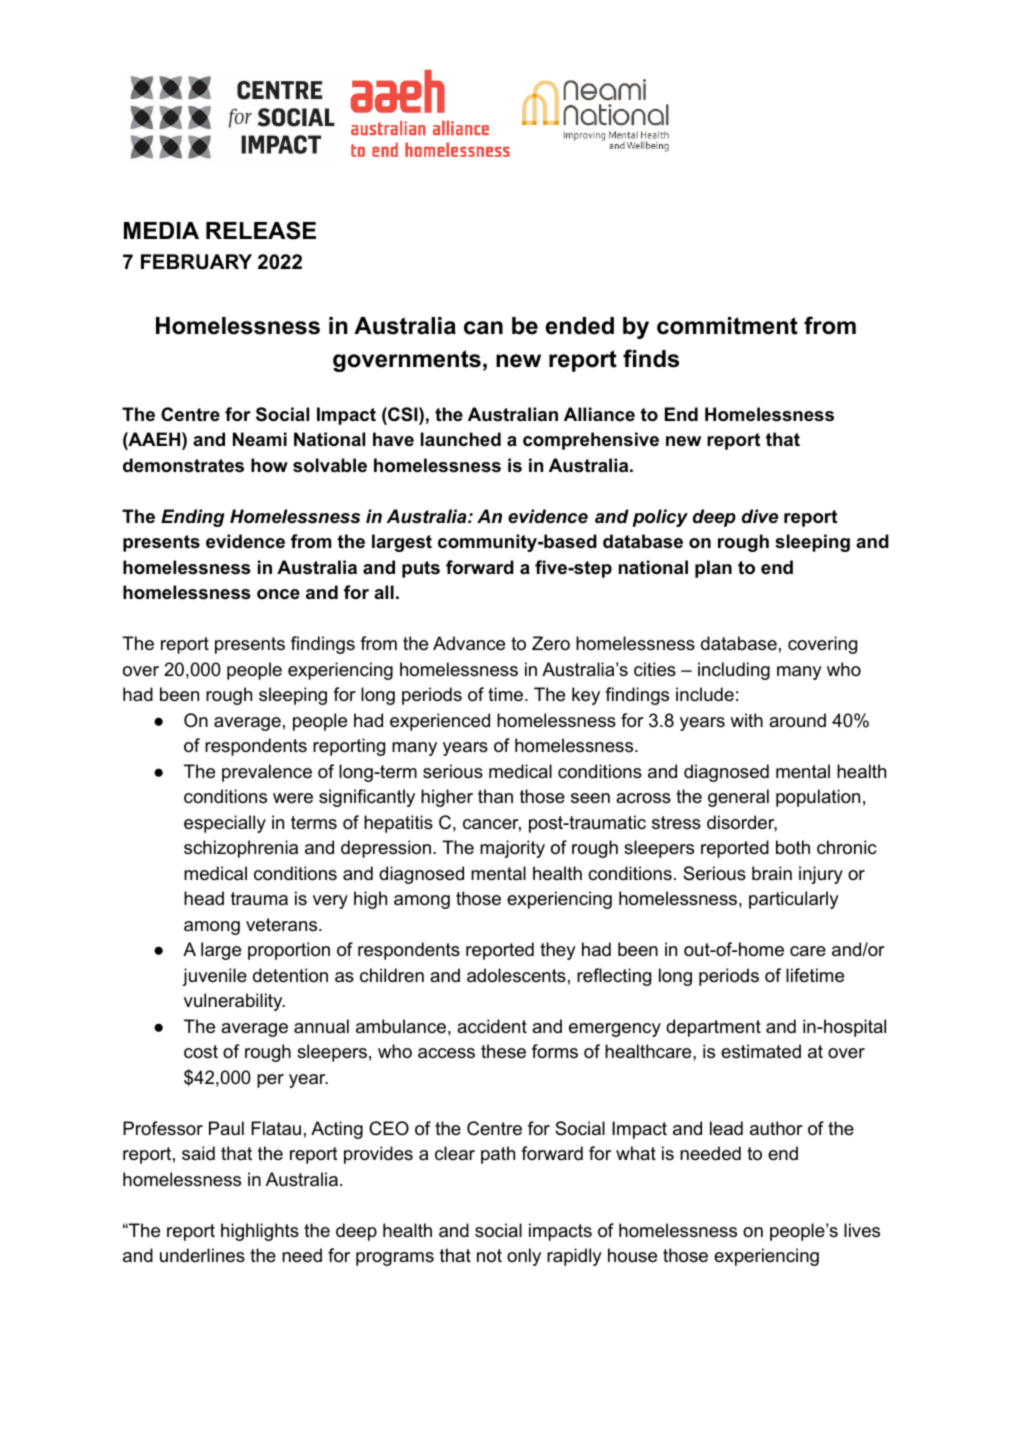 The height and width of the image is (1432, 1014). Describe the element at coordinates (204, 898) in the image. I see `head` at that location.
